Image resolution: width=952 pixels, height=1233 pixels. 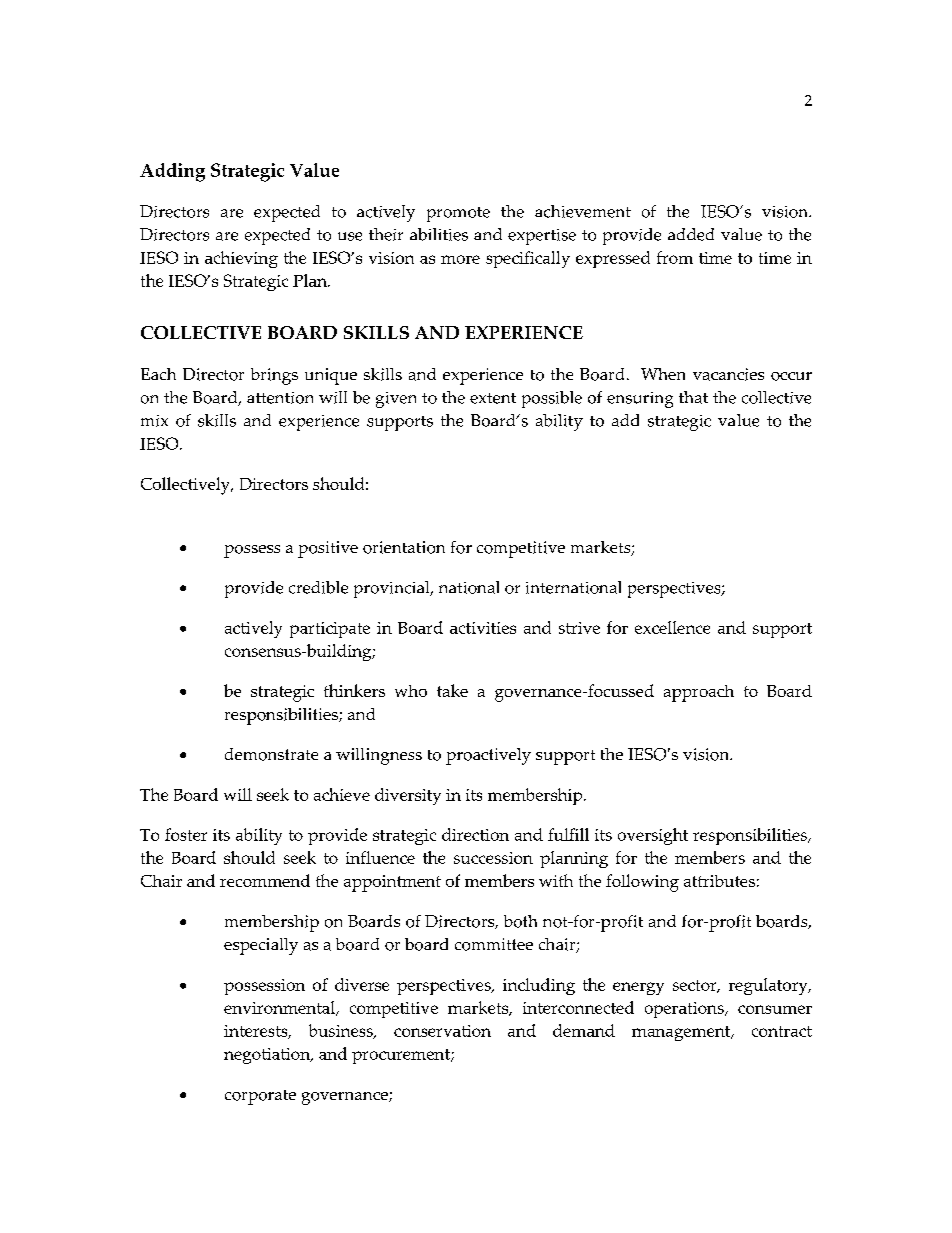 I want to click on recommend, so click(x=265, y=880).
